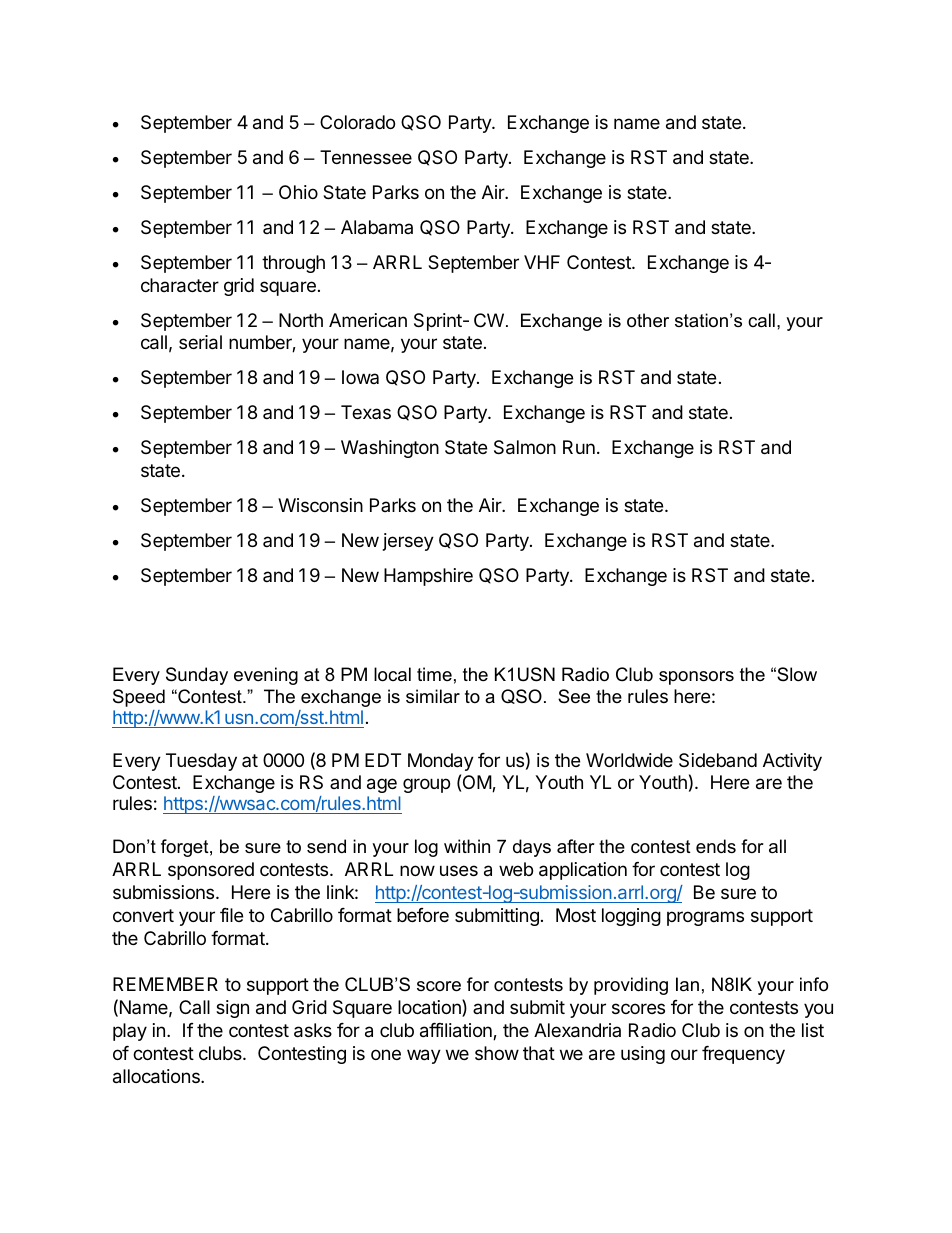  Describe the element at coordinates (743, 1055) in the page. I see `frequency` at that location.
